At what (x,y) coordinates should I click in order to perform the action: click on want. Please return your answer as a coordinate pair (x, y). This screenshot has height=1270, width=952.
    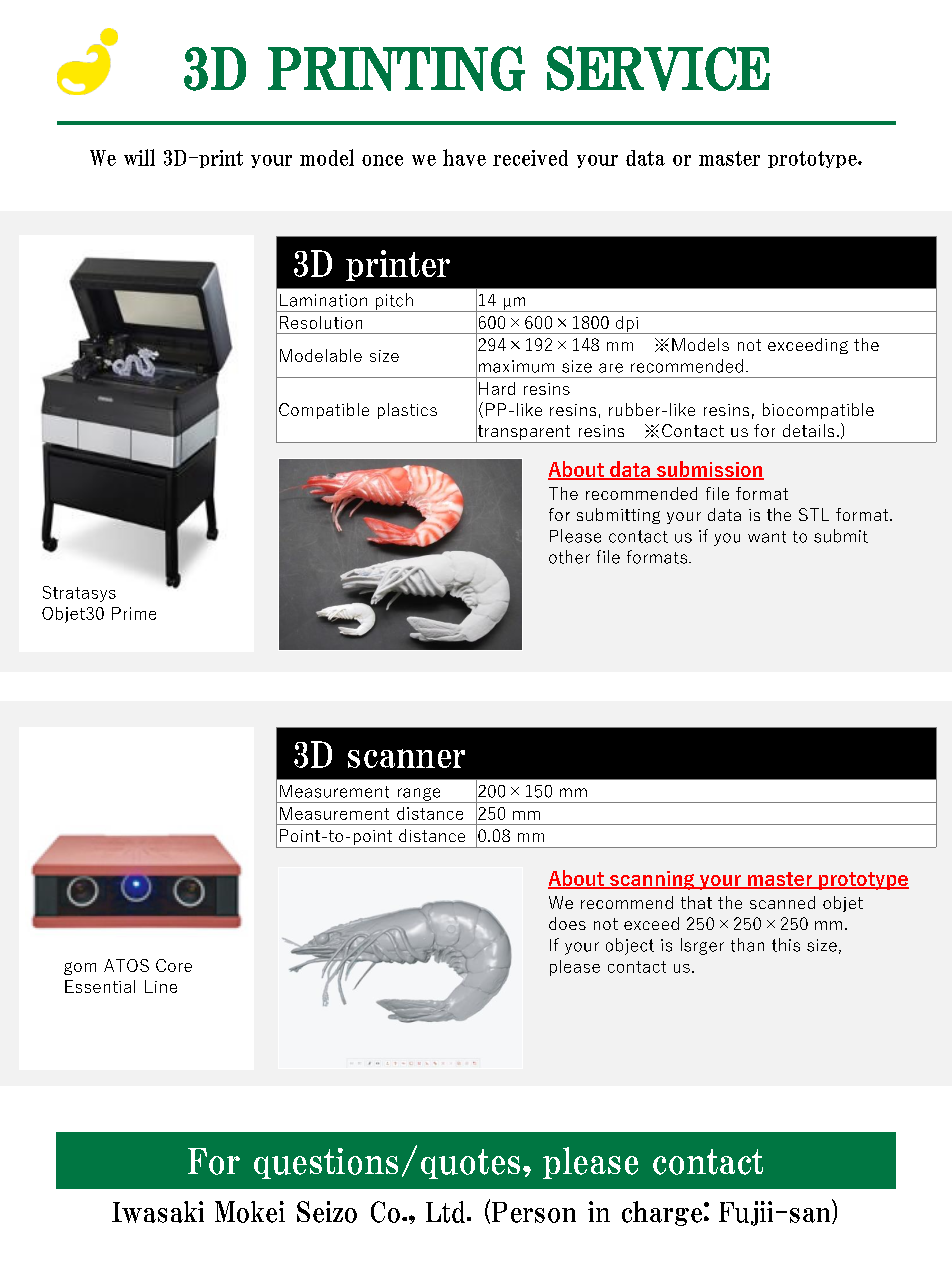
    Looking at the image, I should click on (767, 537).
